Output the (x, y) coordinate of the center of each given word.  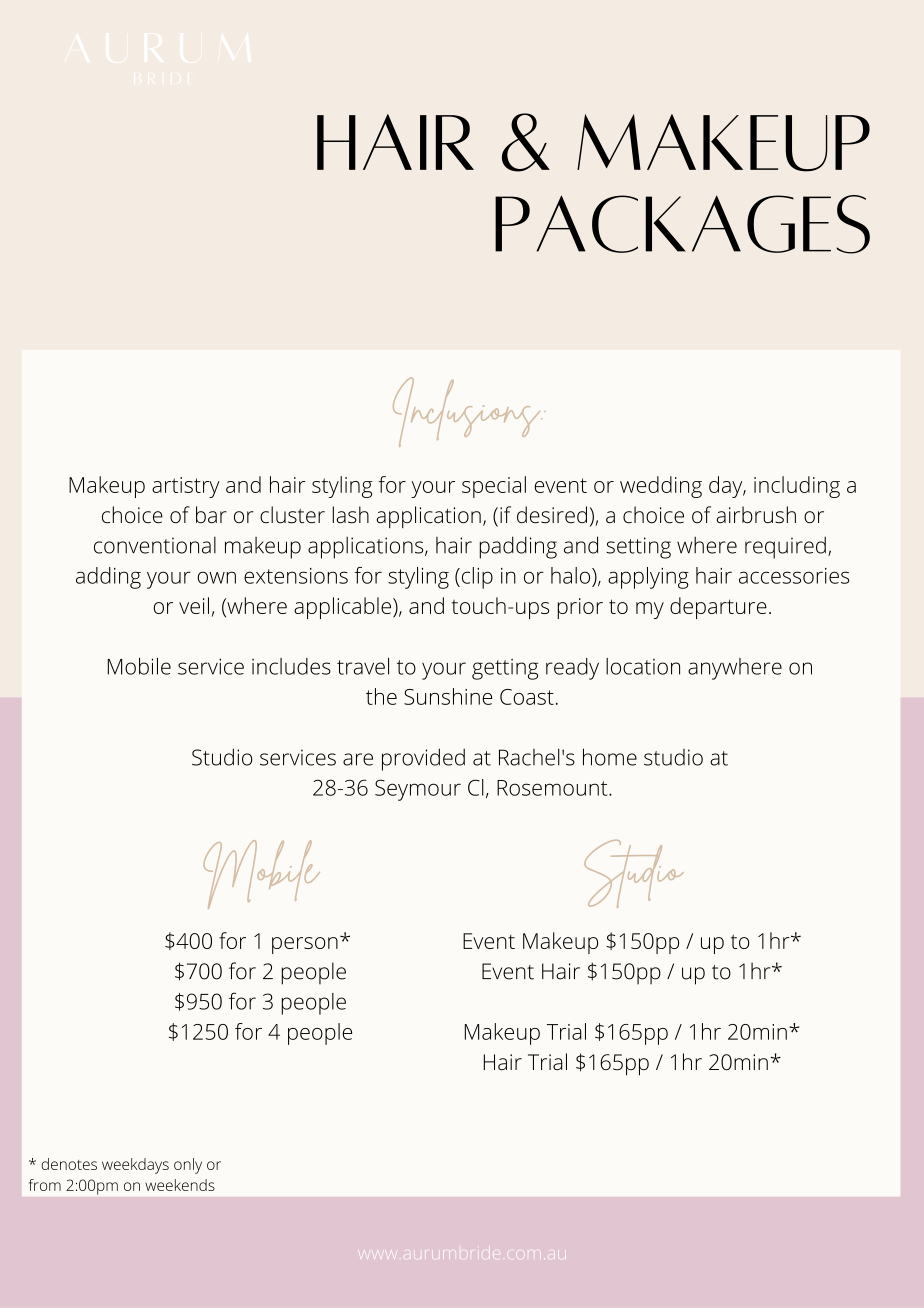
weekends (180, 1185)
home (610, 757)
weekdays (135, 1166)
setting (638, 548)
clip (476, 578)
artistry (186, 487)
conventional (155, 545)
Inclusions (468, 412)
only (188, 1166)
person (305, 945)
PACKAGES (682, 224)
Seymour (418, 790)
